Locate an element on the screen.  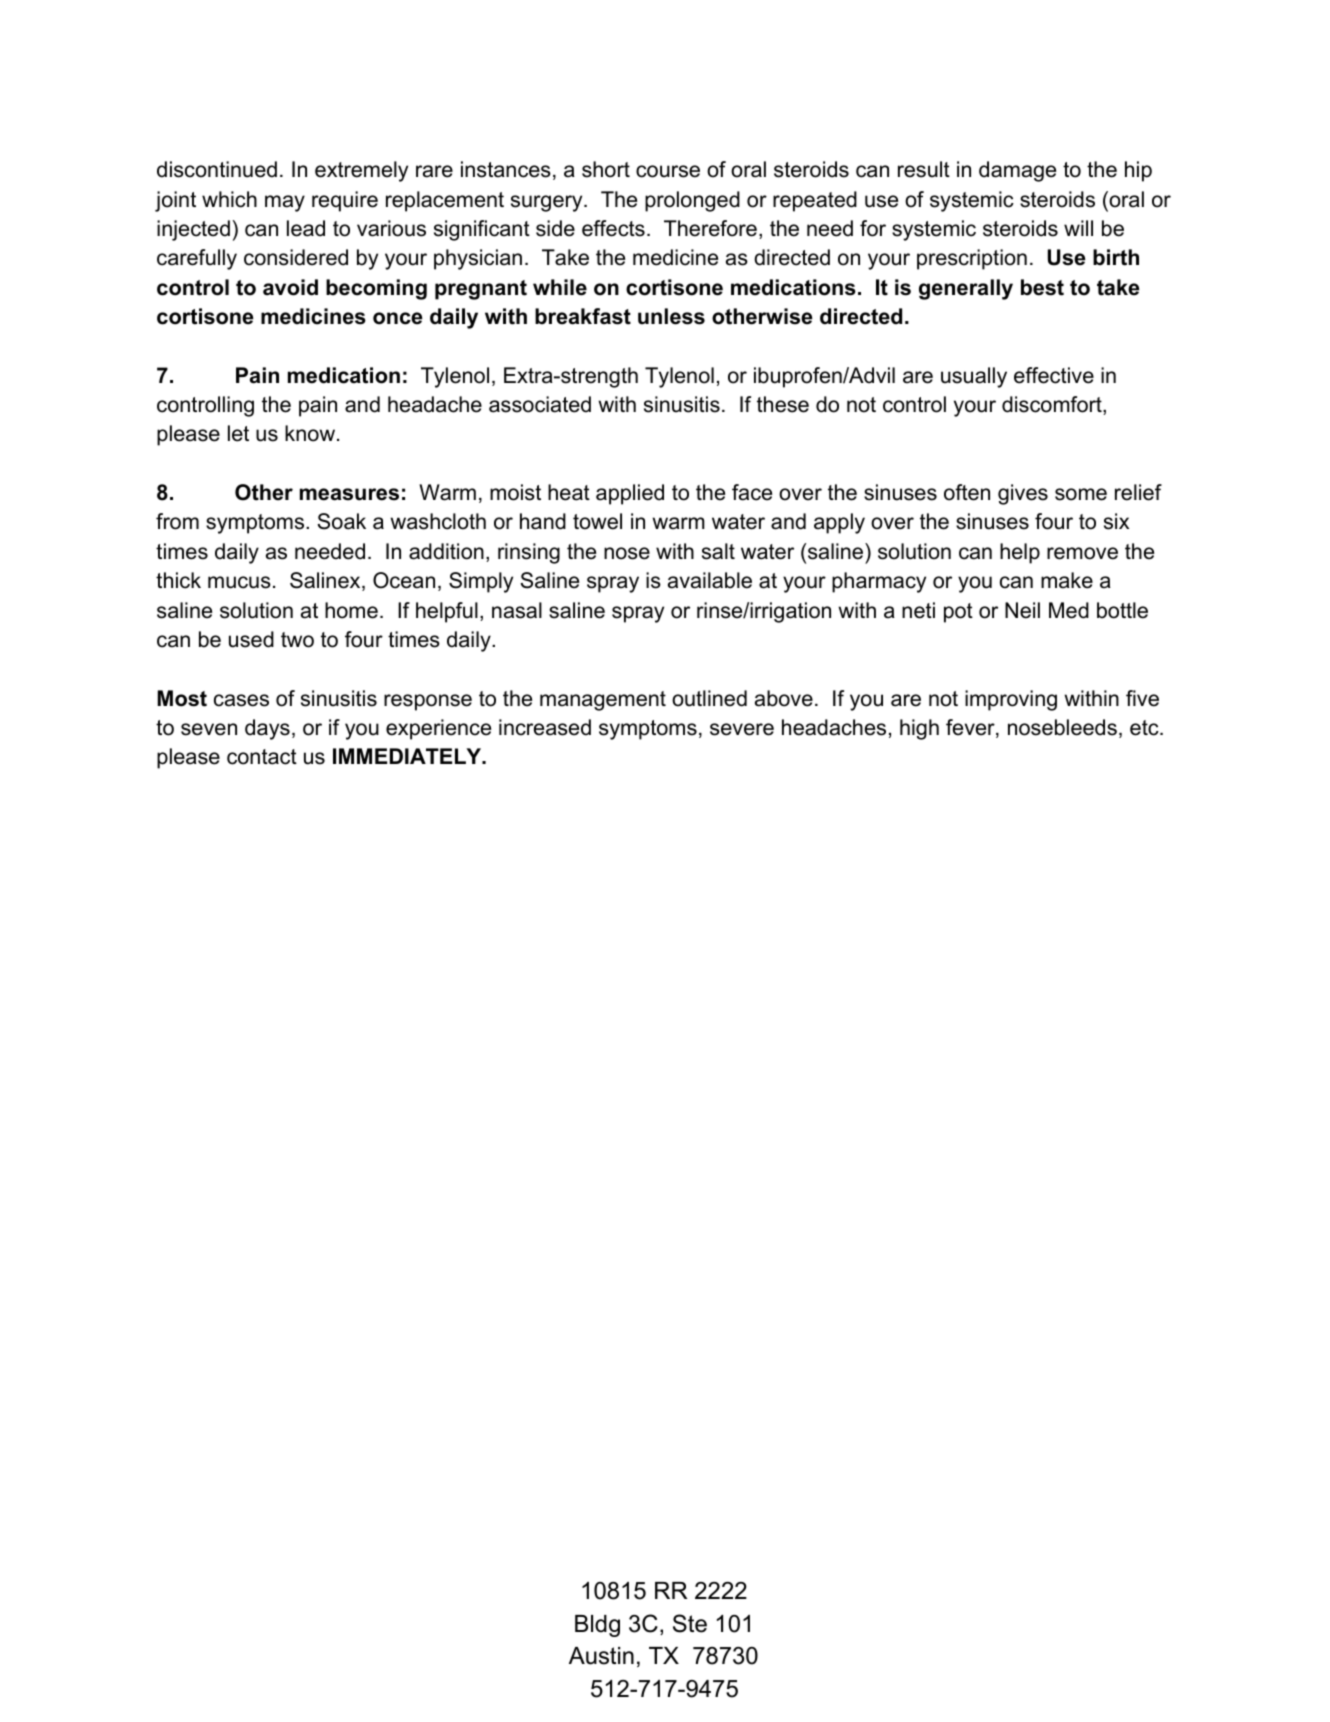
contact is located at coordinates (262, 757).
